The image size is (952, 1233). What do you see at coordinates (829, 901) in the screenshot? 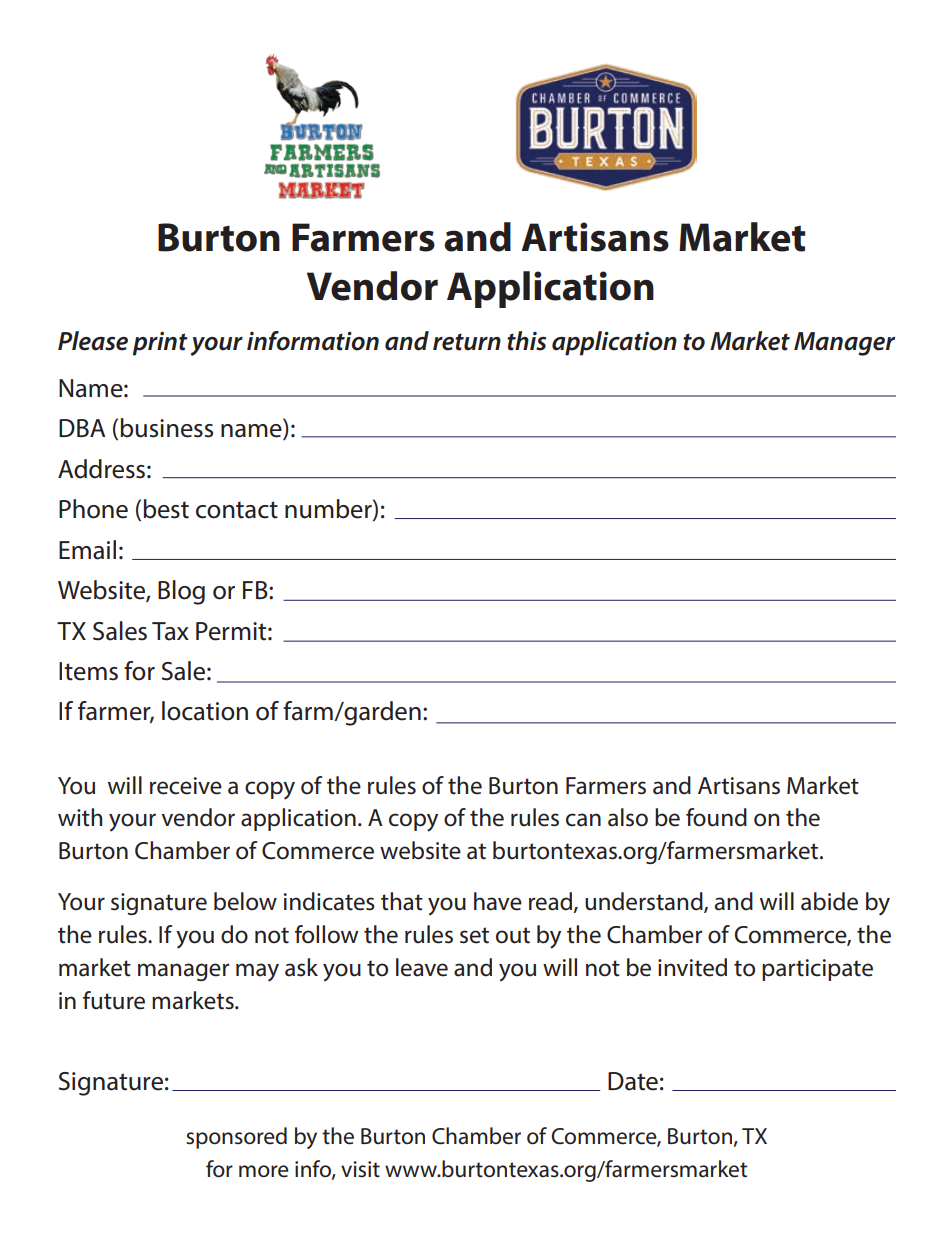
I see `abide` at bounding box center [829, 901].
